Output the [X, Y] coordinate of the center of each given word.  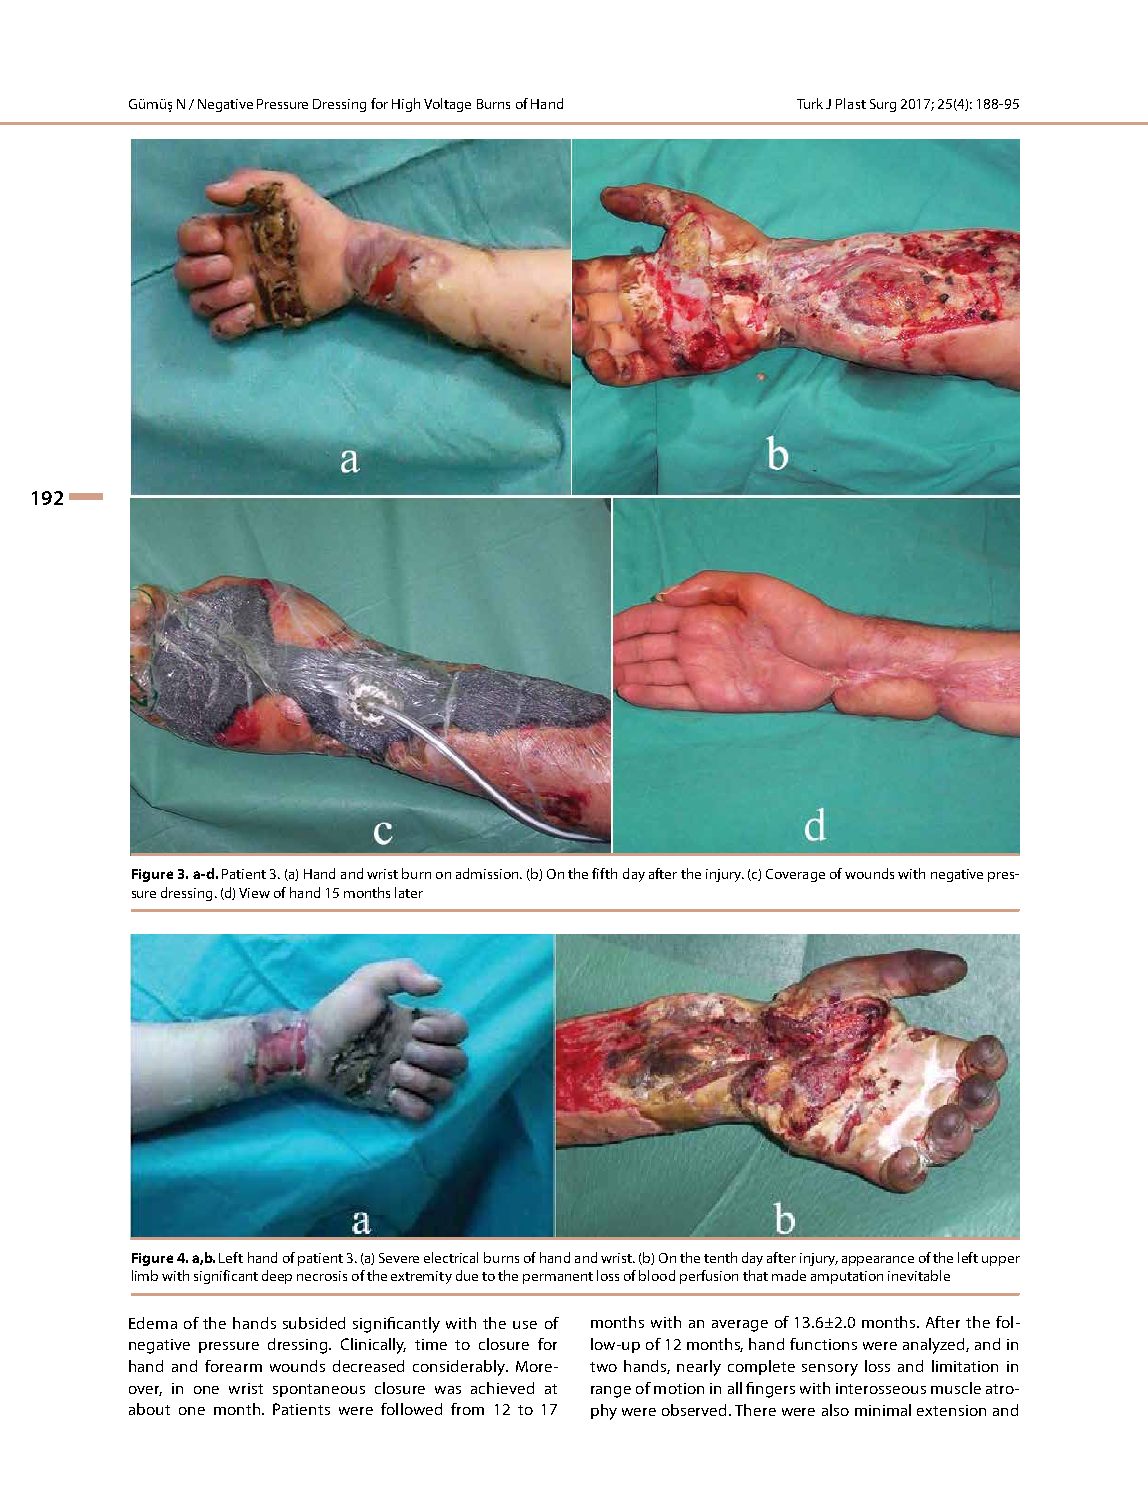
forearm [233, 1366]
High [406, 105]
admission [488, 873]
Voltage [447, 105]
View [254, 893]
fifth [604, 873]
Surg [883, 105]
